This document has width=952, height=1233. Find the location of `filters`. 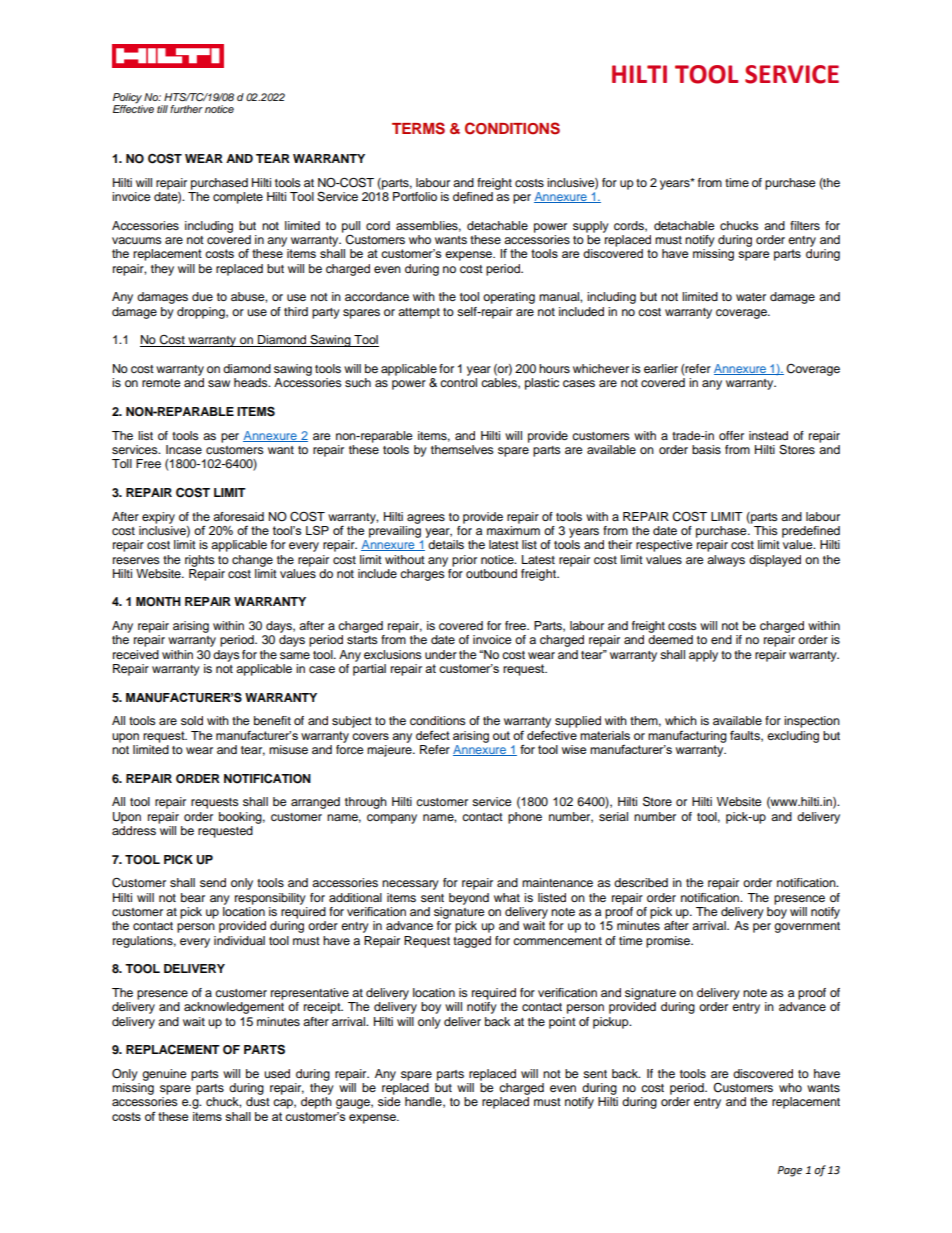

filters is located at coordinates (805, 225).
